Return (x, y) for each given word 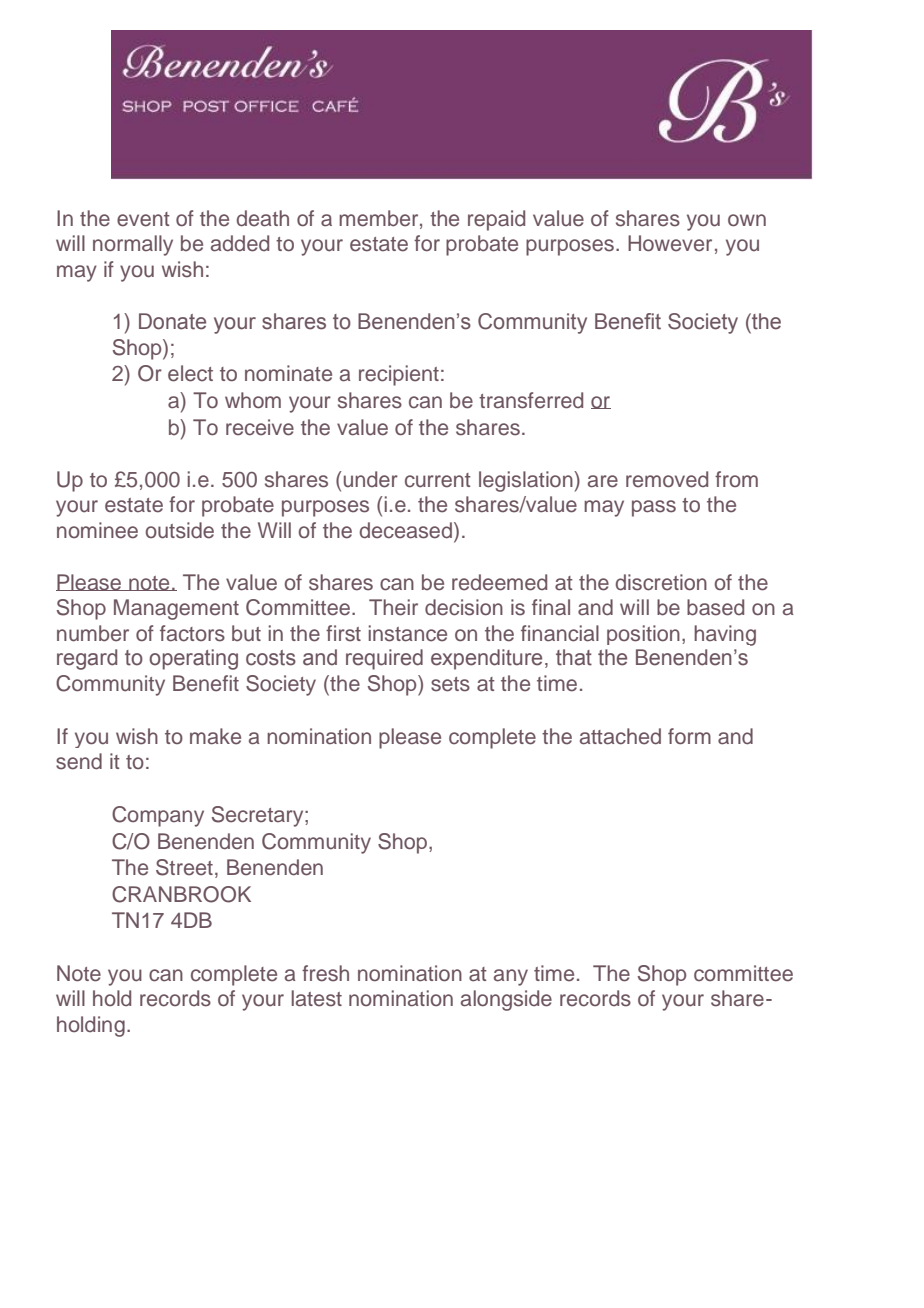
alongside (506, 1000)
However (670, 243)
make (215, 736)
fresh (325, 973)
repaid (496, 220)
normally (133, 245)
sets (450, 684)
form (689, 736)
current (438, 480)
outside (180, 530)
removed (667, 479)
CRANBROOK (181, 894)
